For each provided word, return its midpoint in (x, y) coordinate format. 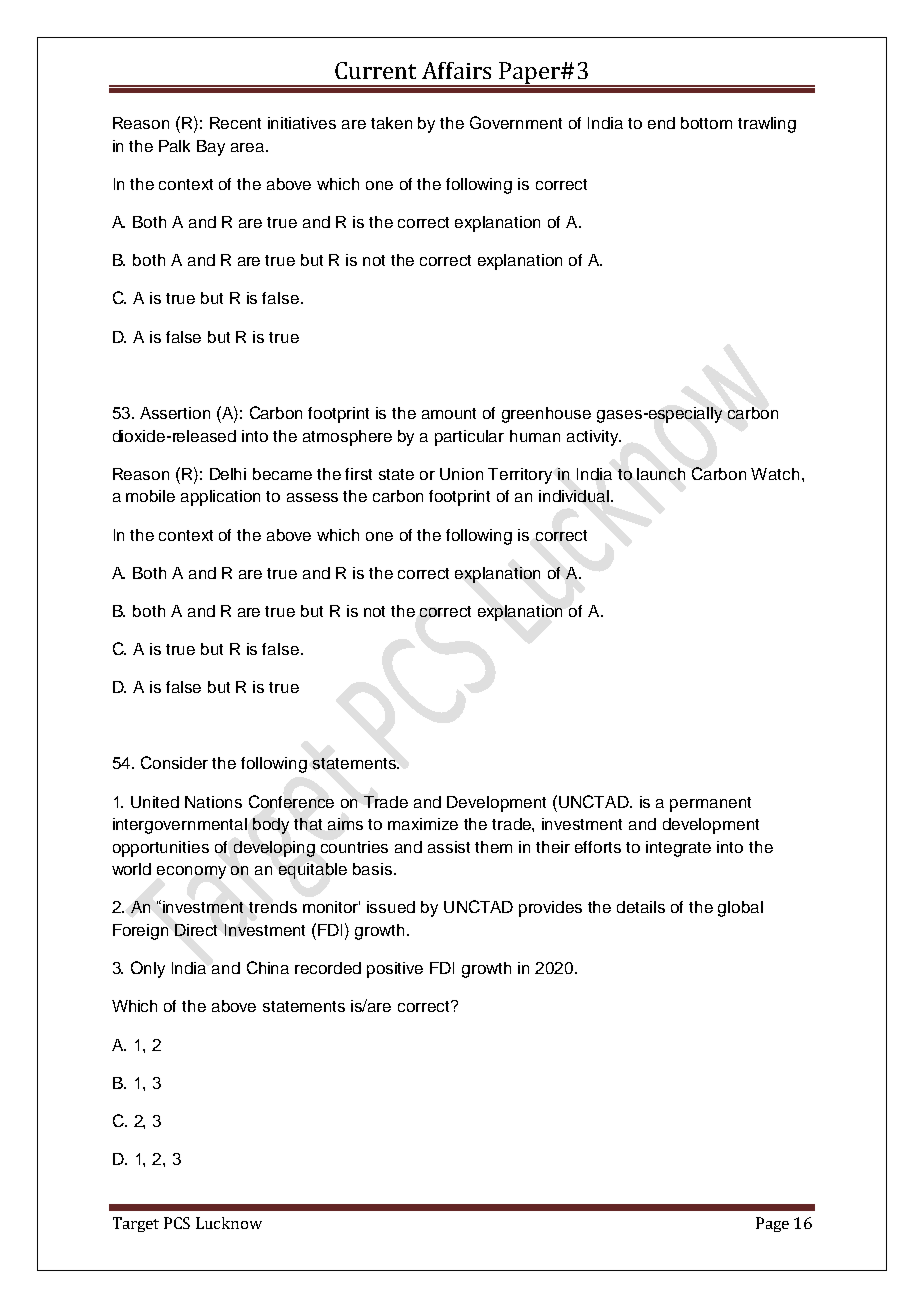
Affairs (456, 70)
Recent (235, 123)
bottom (706, 123)
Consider (174, 762)
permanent (710, 804)
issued (391, 907)
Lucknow (229, 1223)
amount (449, 413)
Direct (196, 930)
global (740, 909)
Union (461, 474)
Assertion (175, 413)
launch (661, 474)
